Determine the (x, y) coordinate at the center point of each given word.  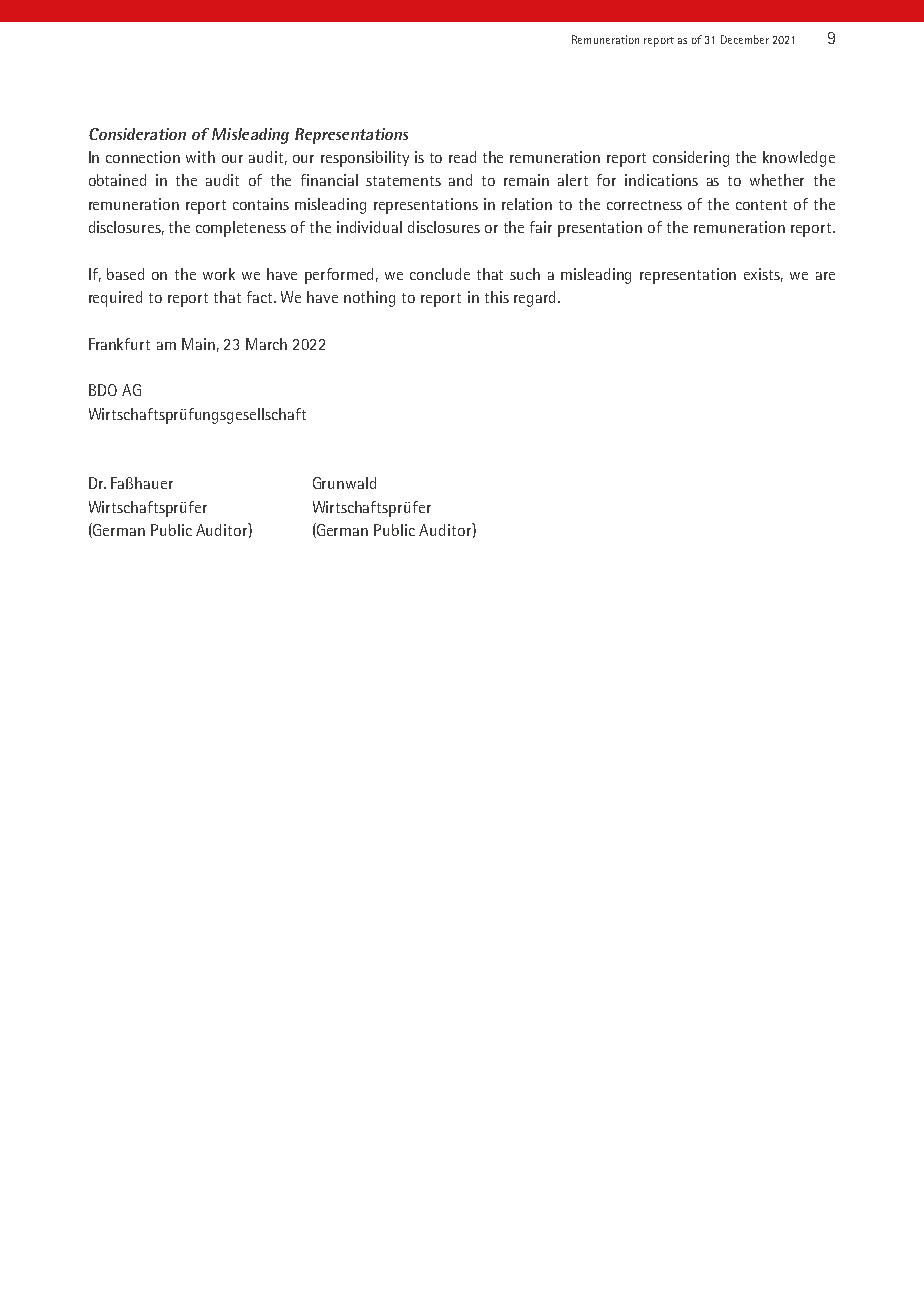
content (761, 205)
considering (691, 159)
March (266, 344)
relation (527, 204)
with (200, 157)
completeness (241, 229)
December (745, 39)
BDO (103, 390)
